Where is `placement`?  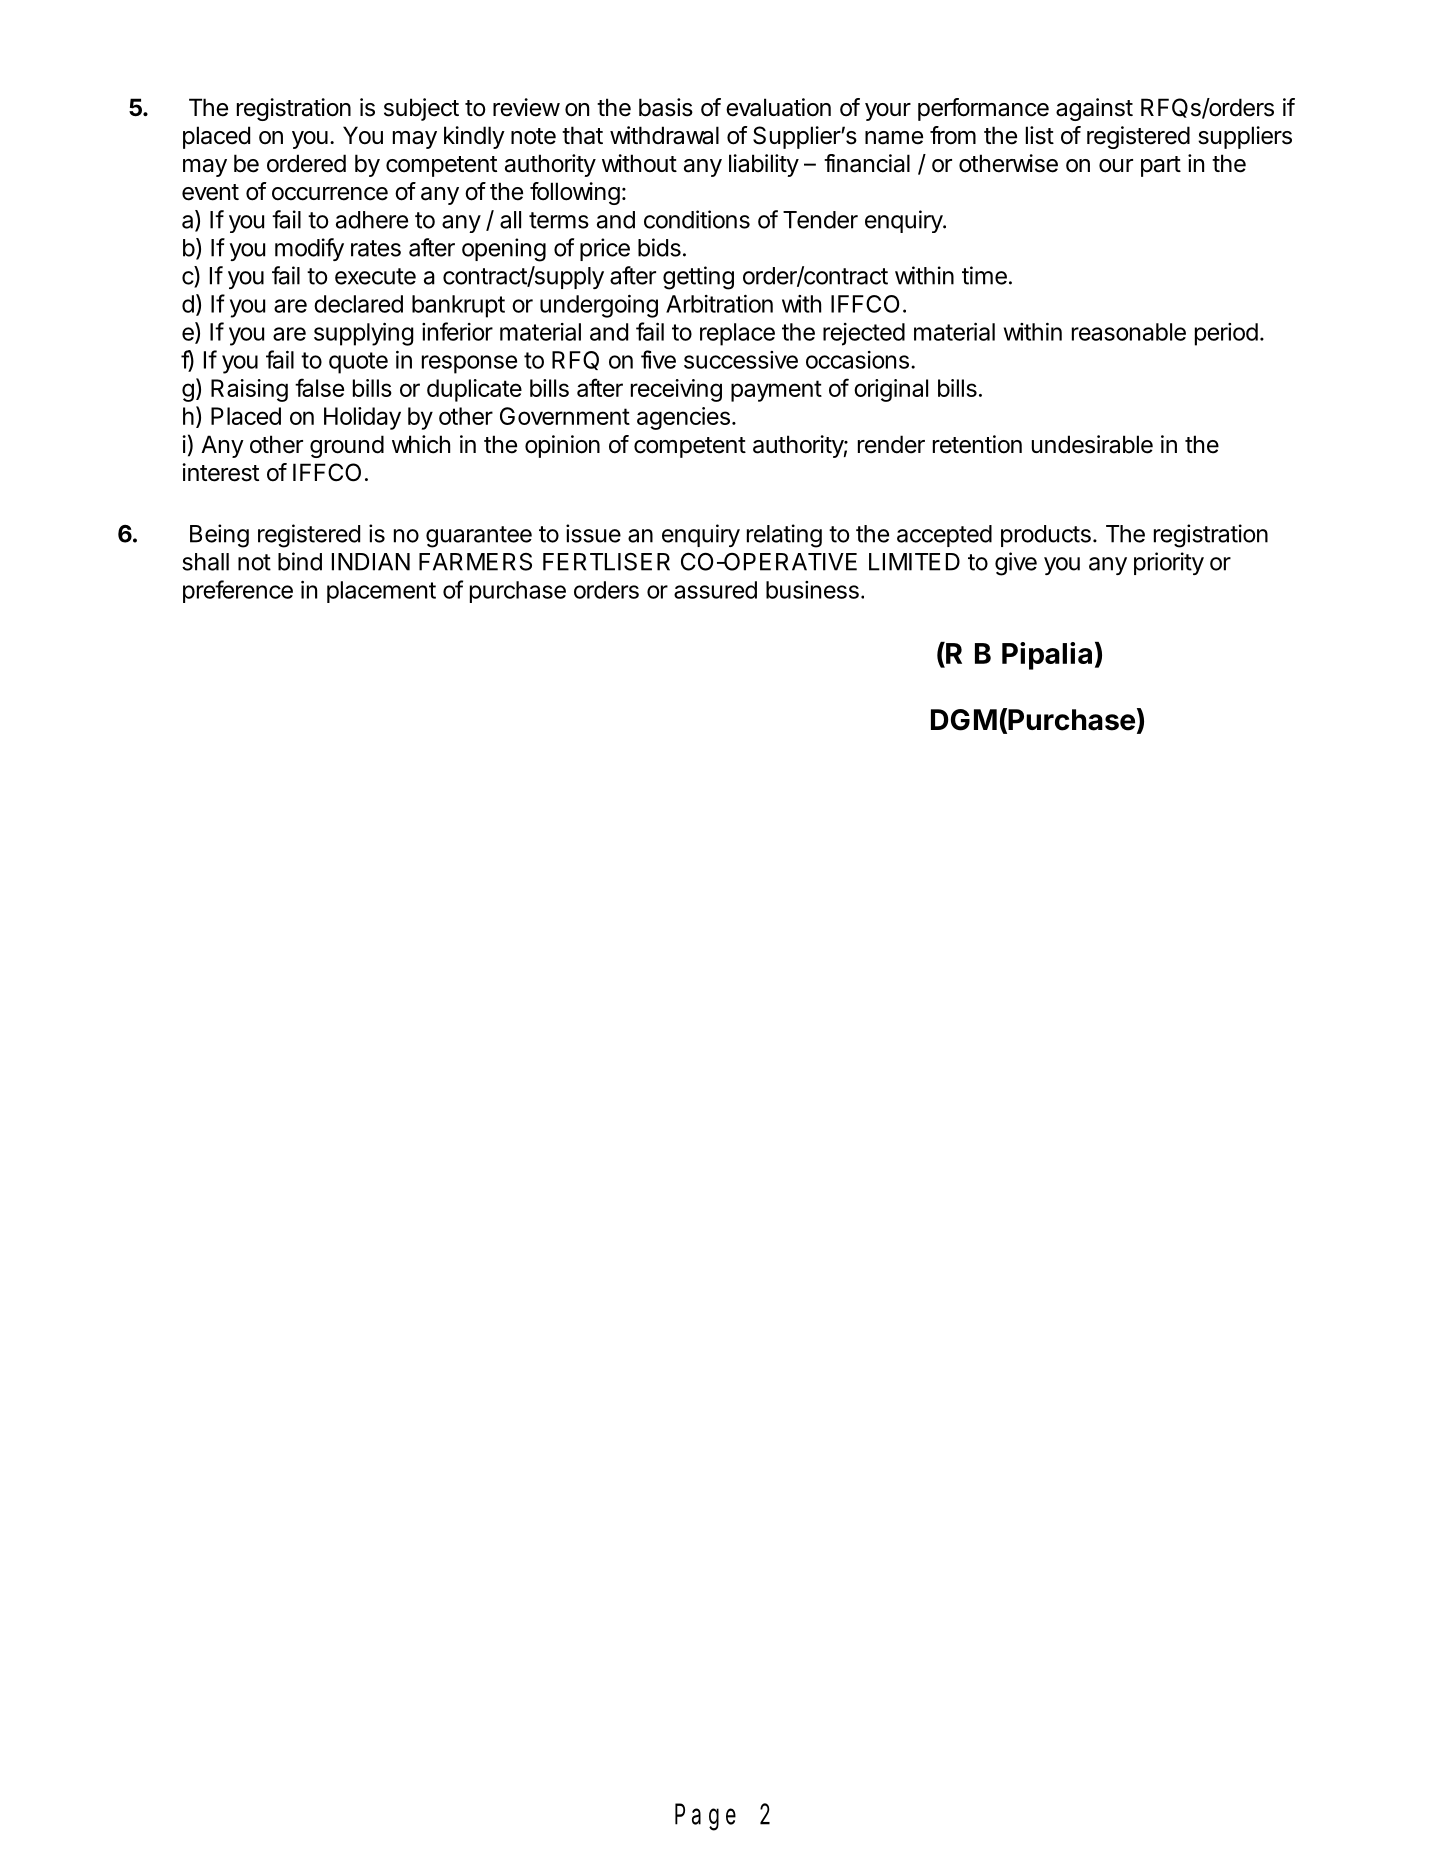
placement is located at coordinates (381, 592).
